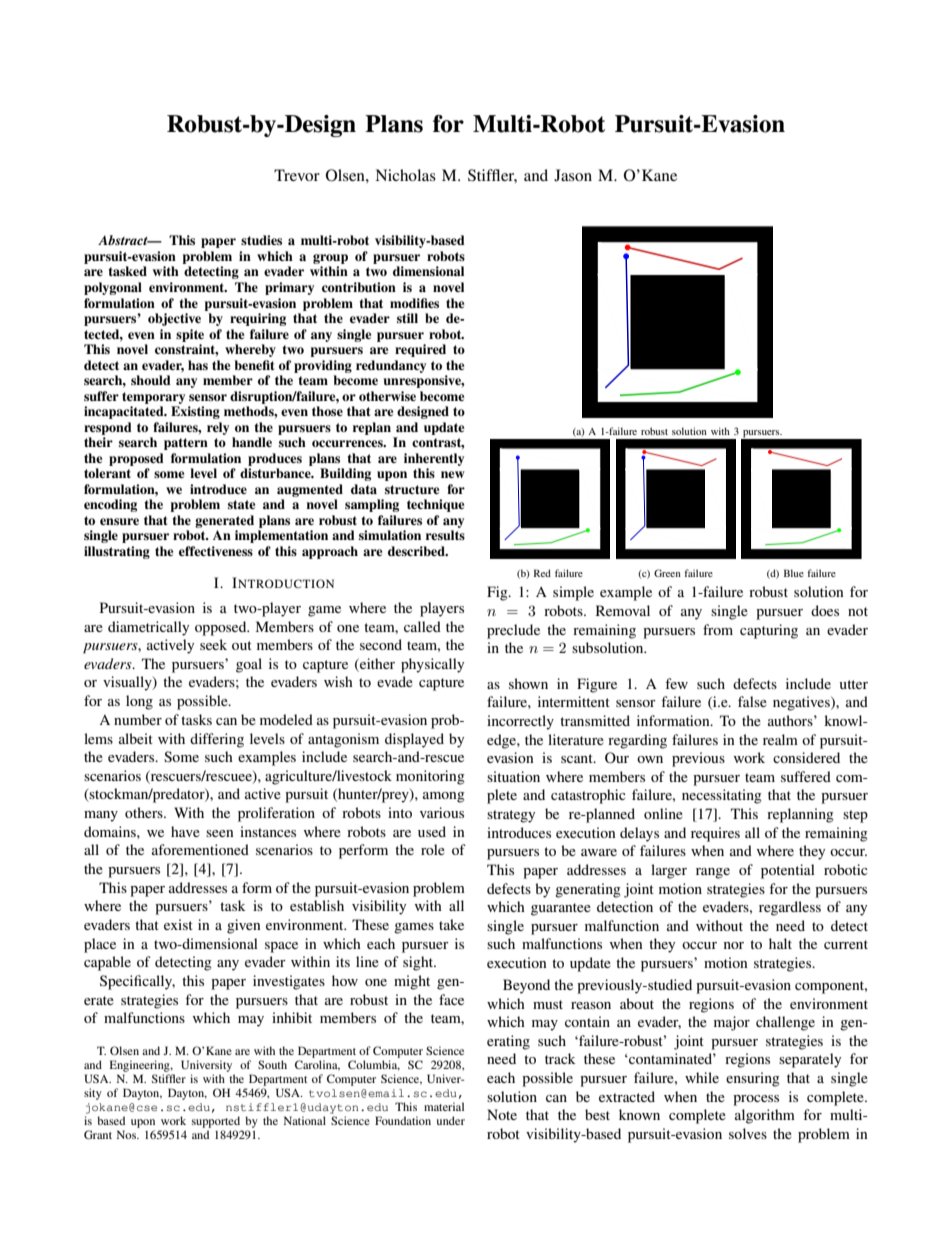 The width and height of the screenshot is (952, 1233). Describe the element at coordinates (216, 1122) in the screenshot. I see `supported` at that location.
